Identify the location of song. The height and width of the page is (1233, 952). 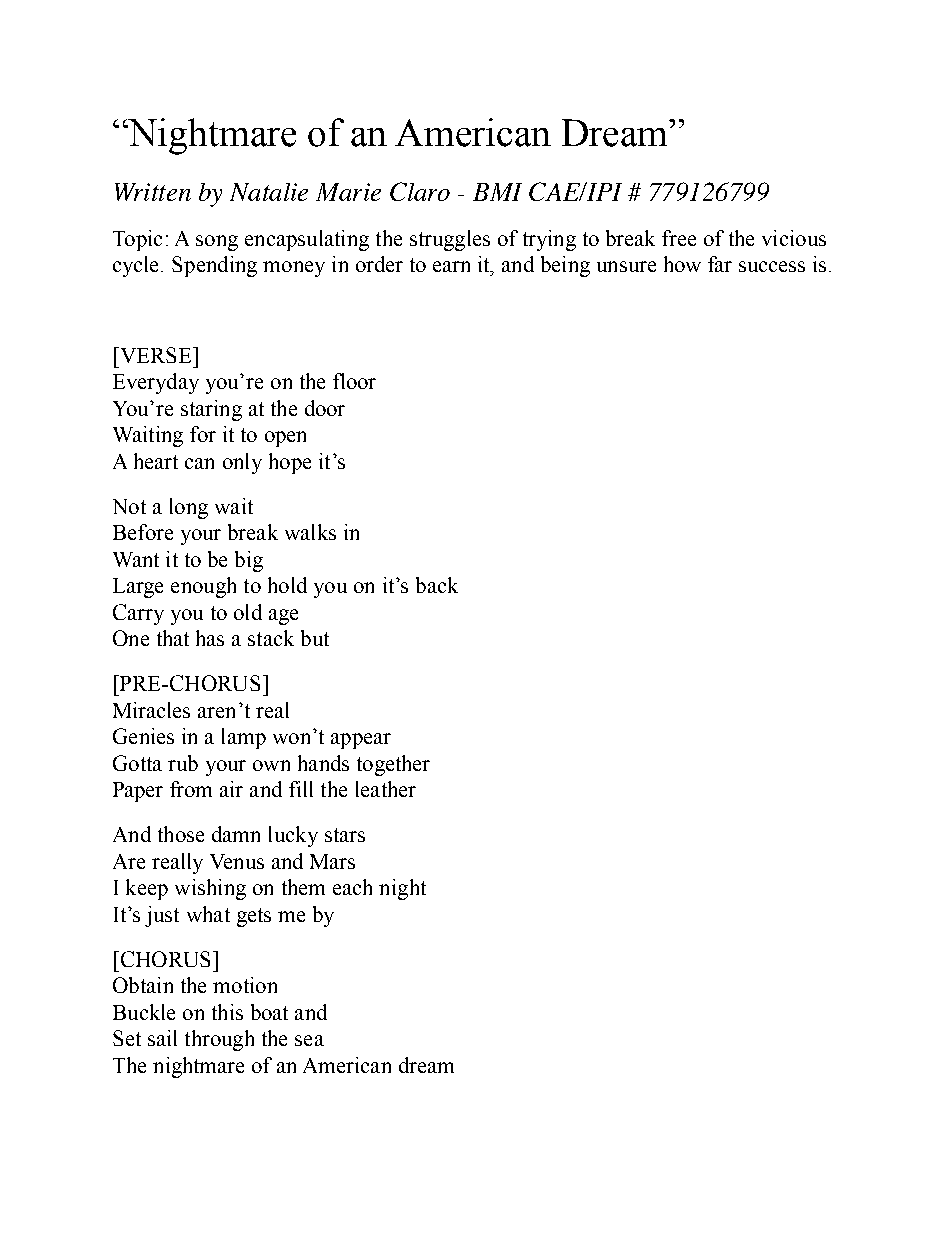
(217, 243).
